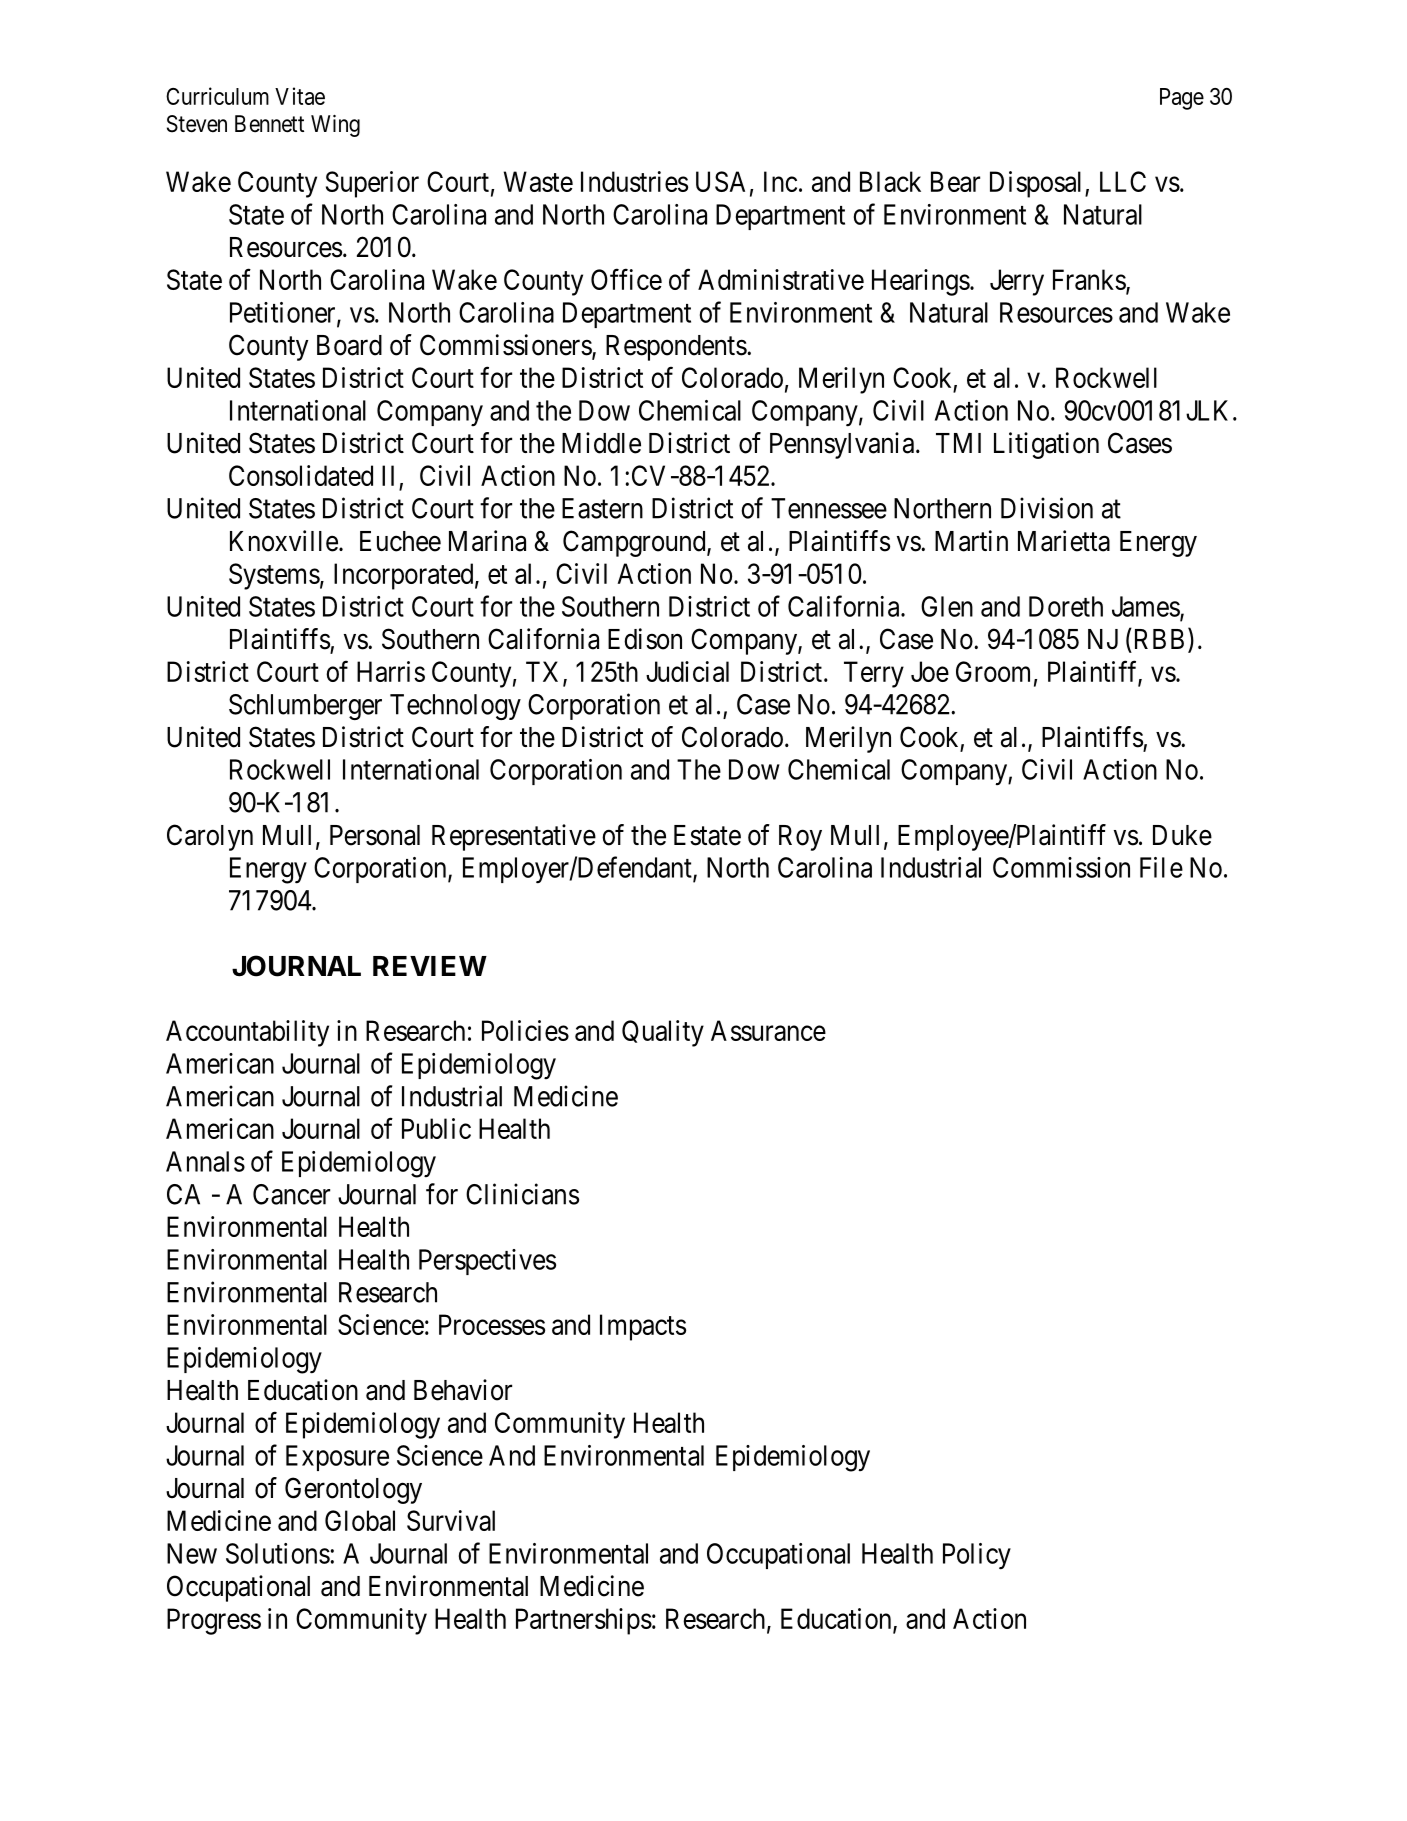 This screenshot has width=1407, height=1821. Describe the element at coordinates (800, 838) in the screenshot. I see `Roy` at that location.
